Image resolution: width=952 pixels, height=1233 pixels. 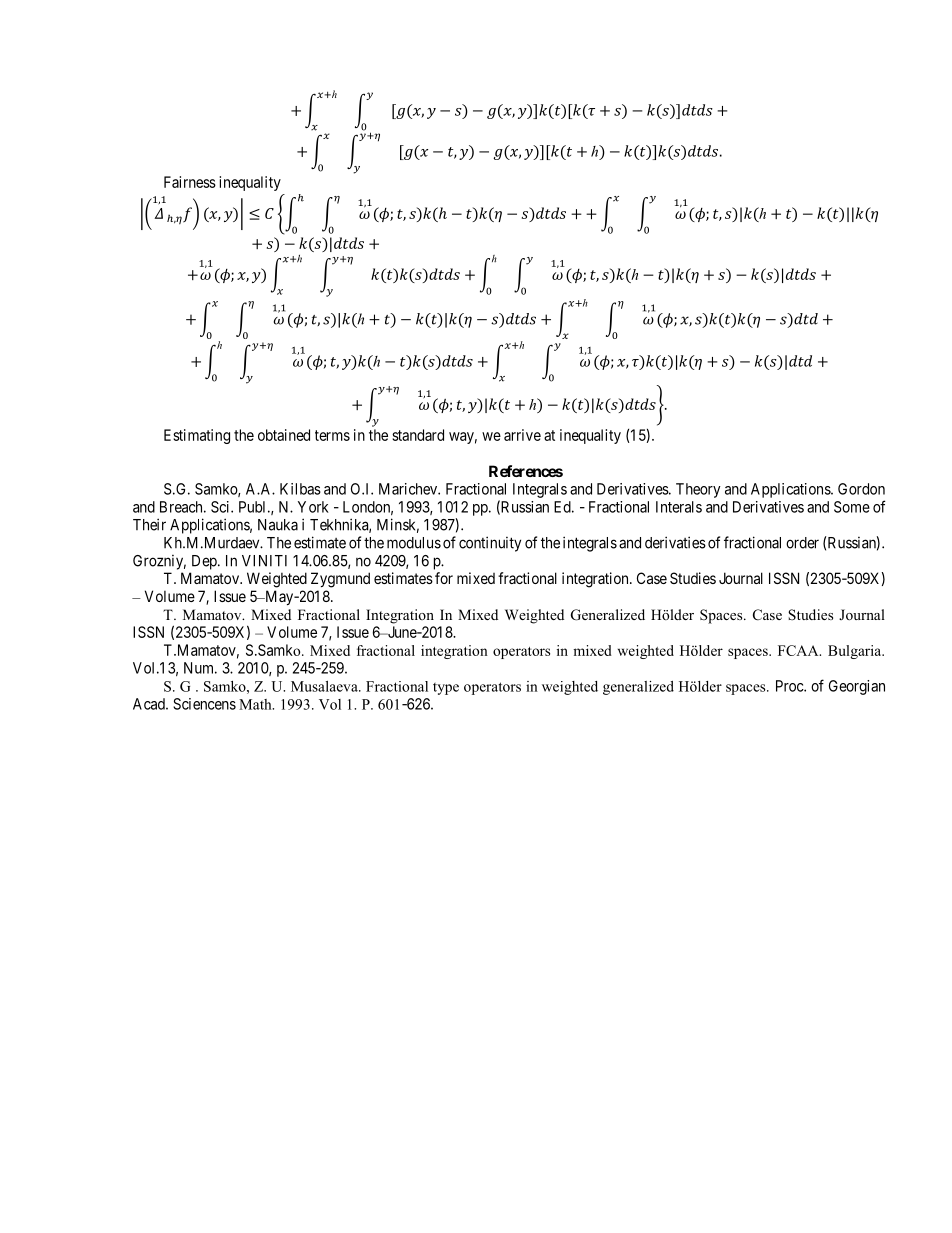 I want to click on type, so click(x=446, y=689).
